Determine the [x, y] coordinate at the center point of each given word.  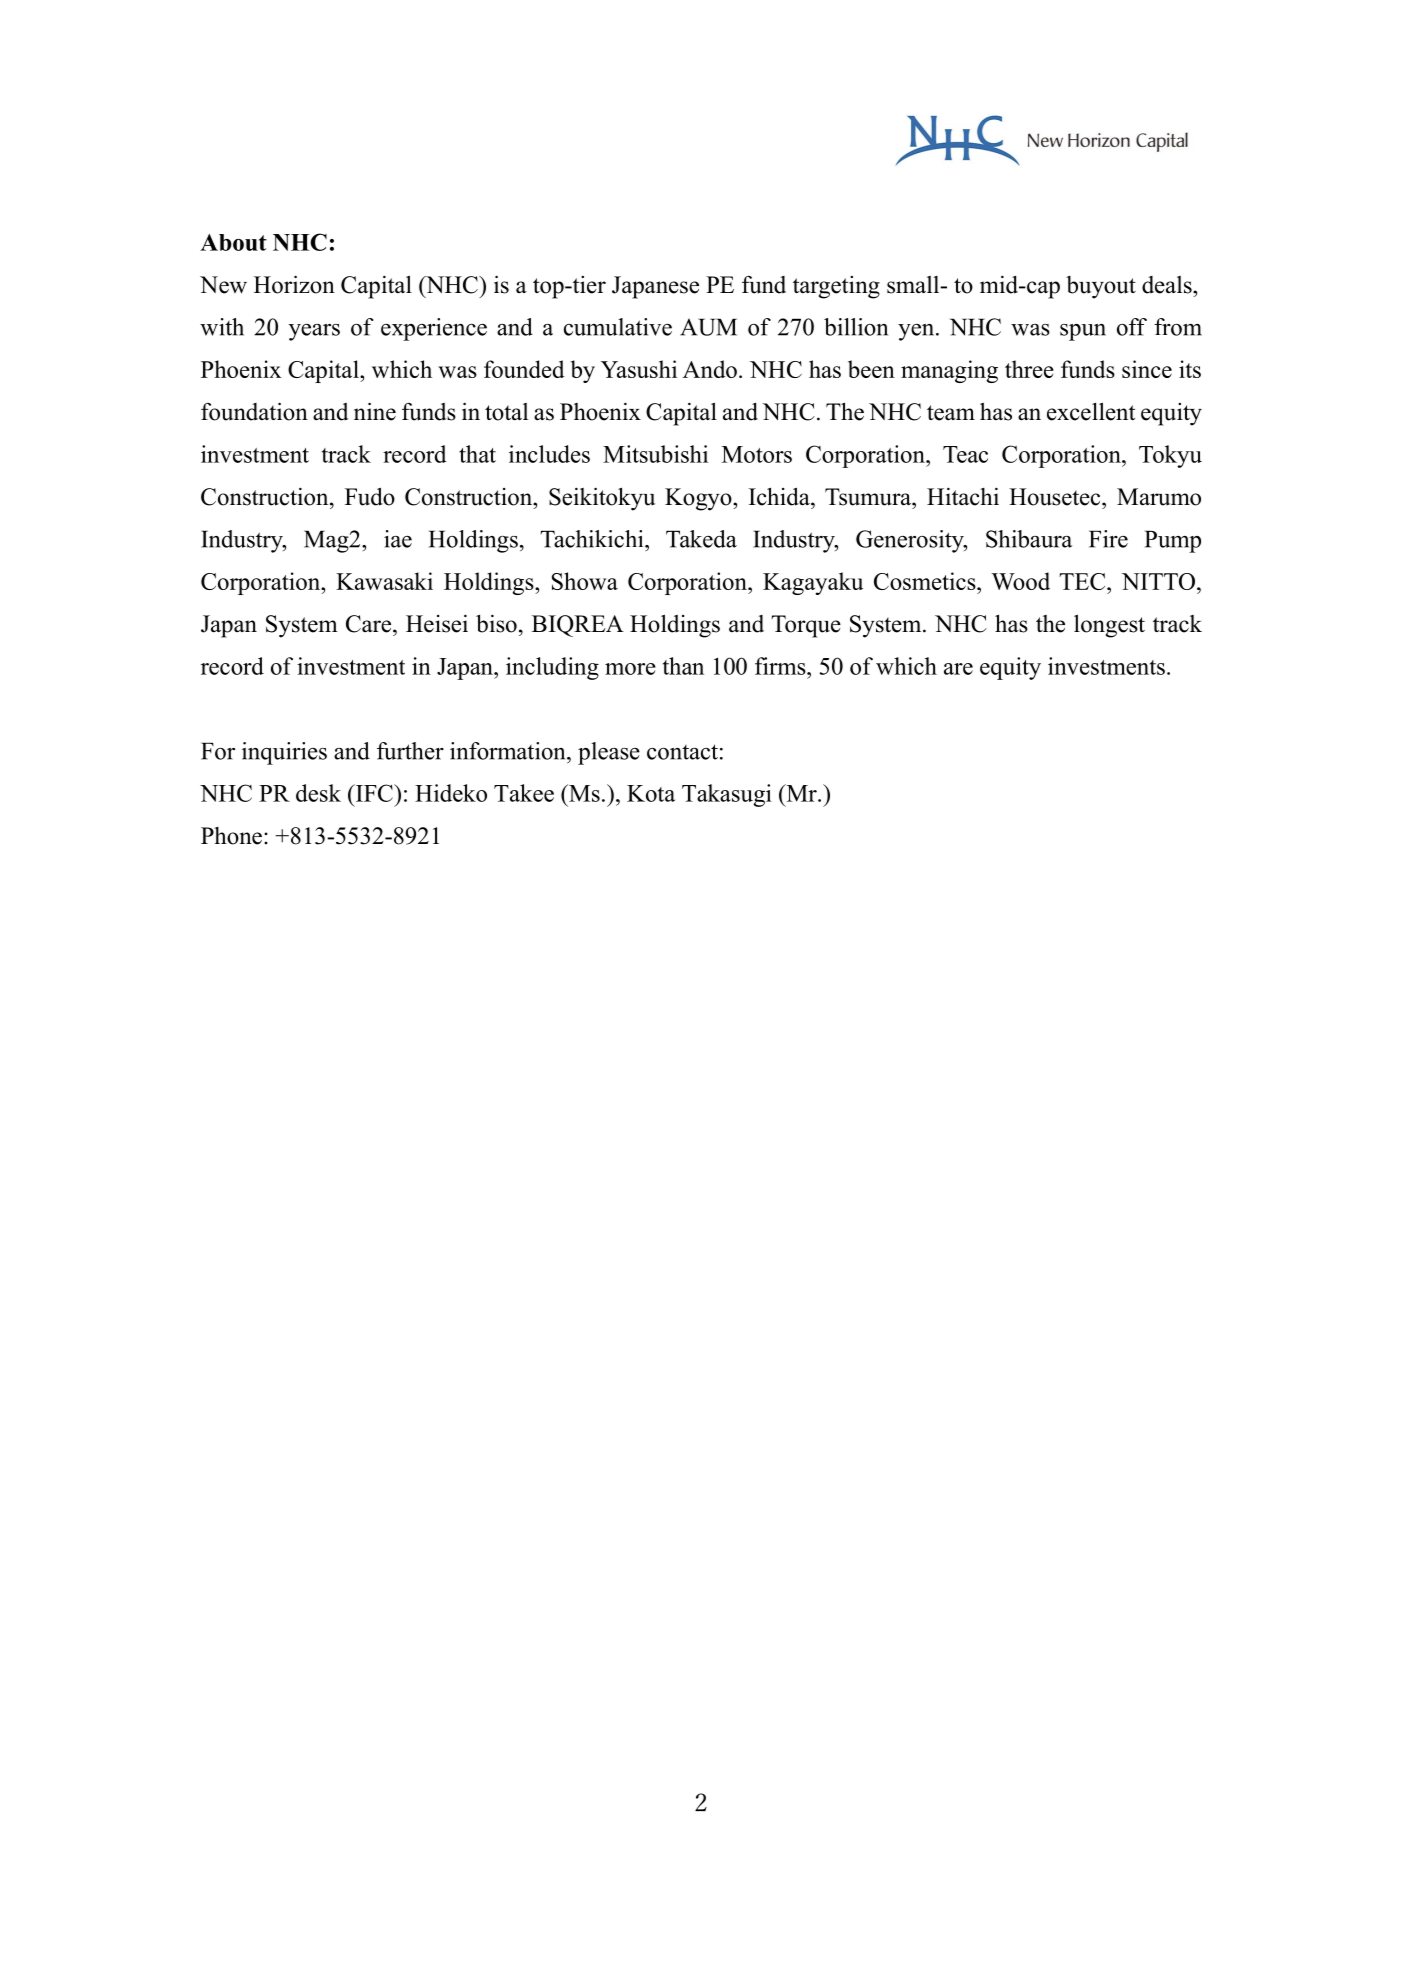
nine [375, 411]
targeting [836, 287]
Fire [1108, 539]
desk [318, 793]
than [683, 666]
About [233, 242]
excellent [1091, 411]
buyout [1101, 287]
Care [368, 624]
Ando [710, 369]
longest [1109, 626]
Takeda [701, 539]
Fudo [370, 496]
